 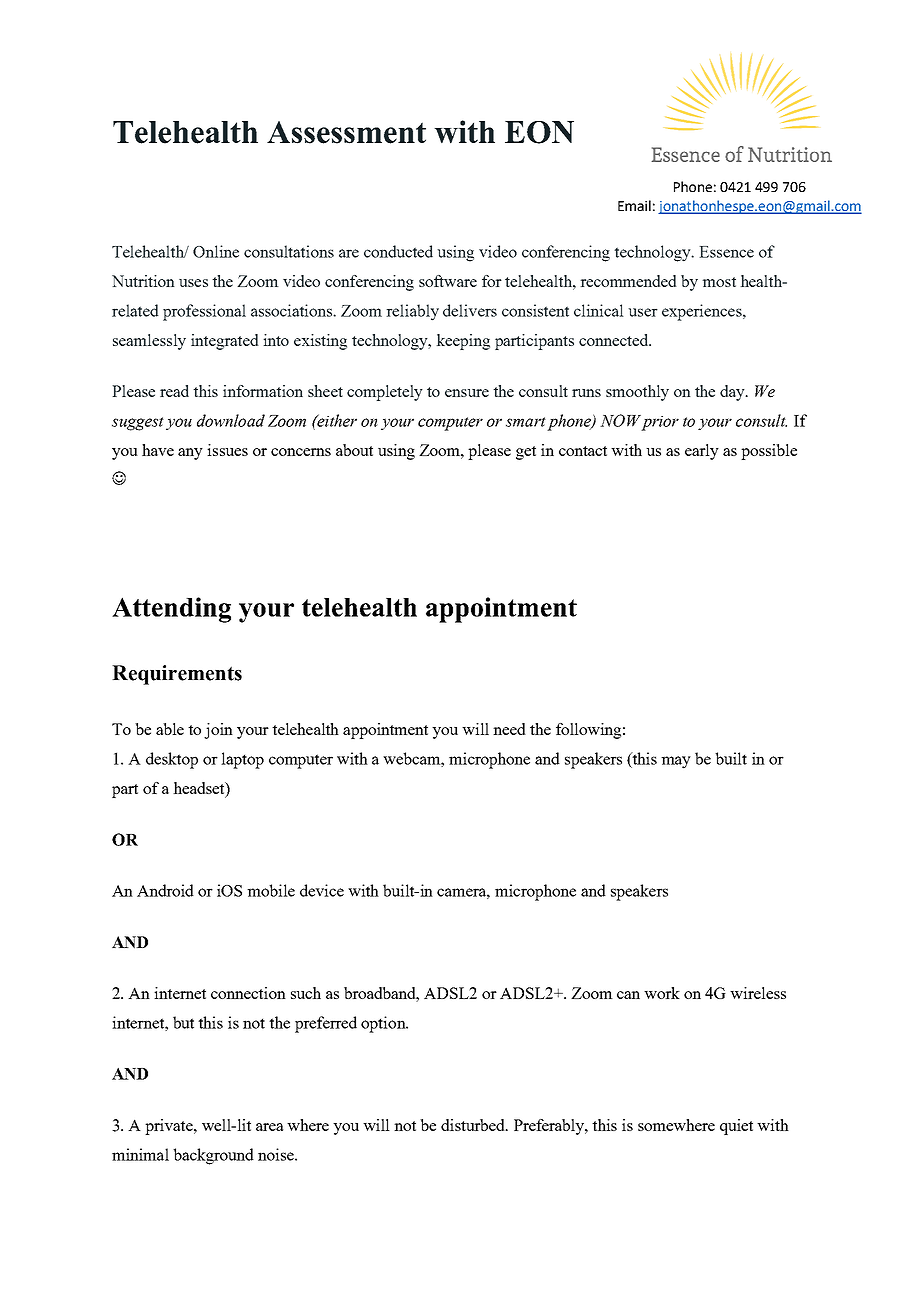 I want to click on need, so click(x=509, y=729).
